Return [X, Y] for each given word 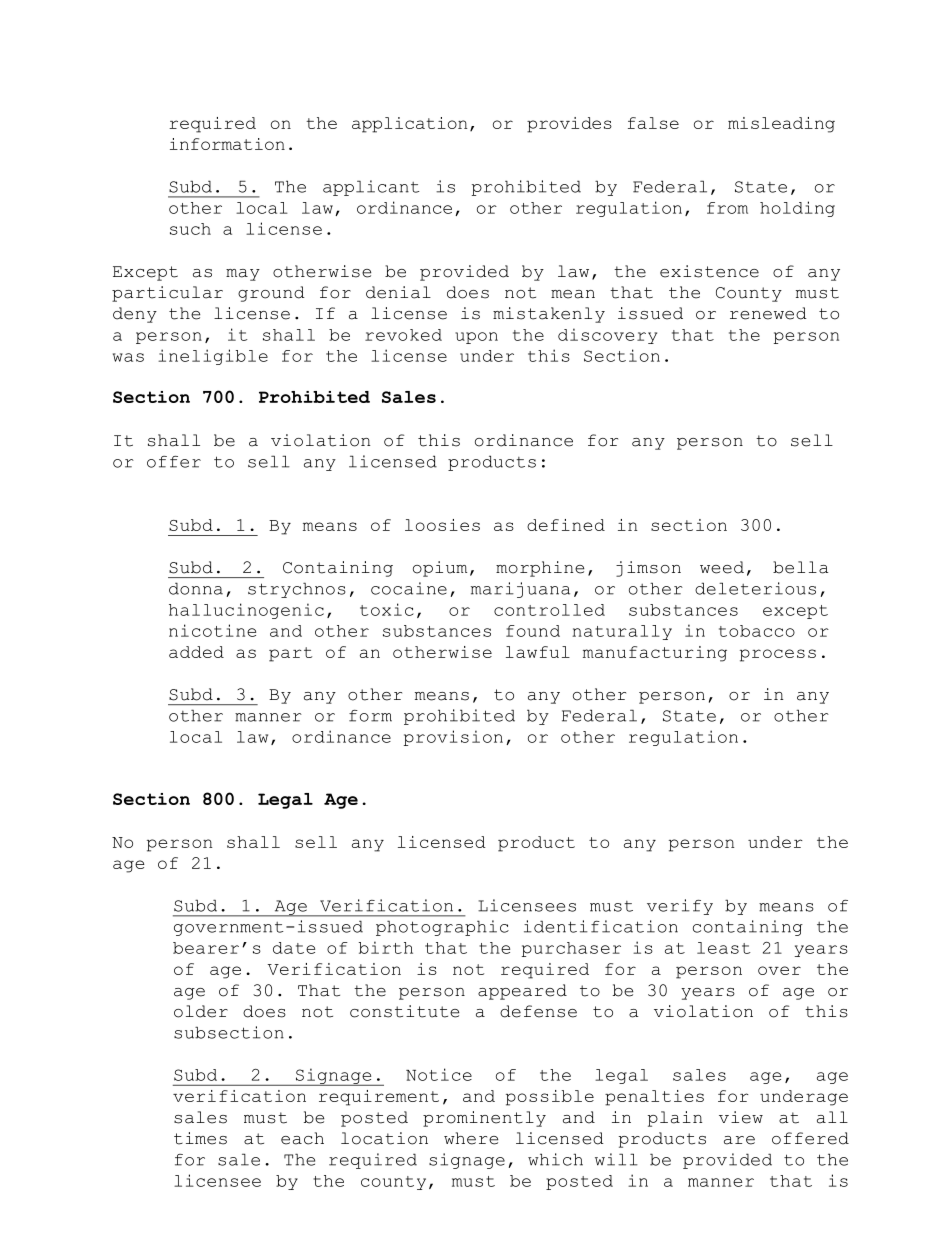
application [409, 125]
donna [196, 588]
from [727, 208]
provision [453, 738]
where [471, 1138]
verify [680, 907]
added [196, 652]
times [200, 1138]
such [190, 229]
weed [722, 567]
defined [566, 525]
